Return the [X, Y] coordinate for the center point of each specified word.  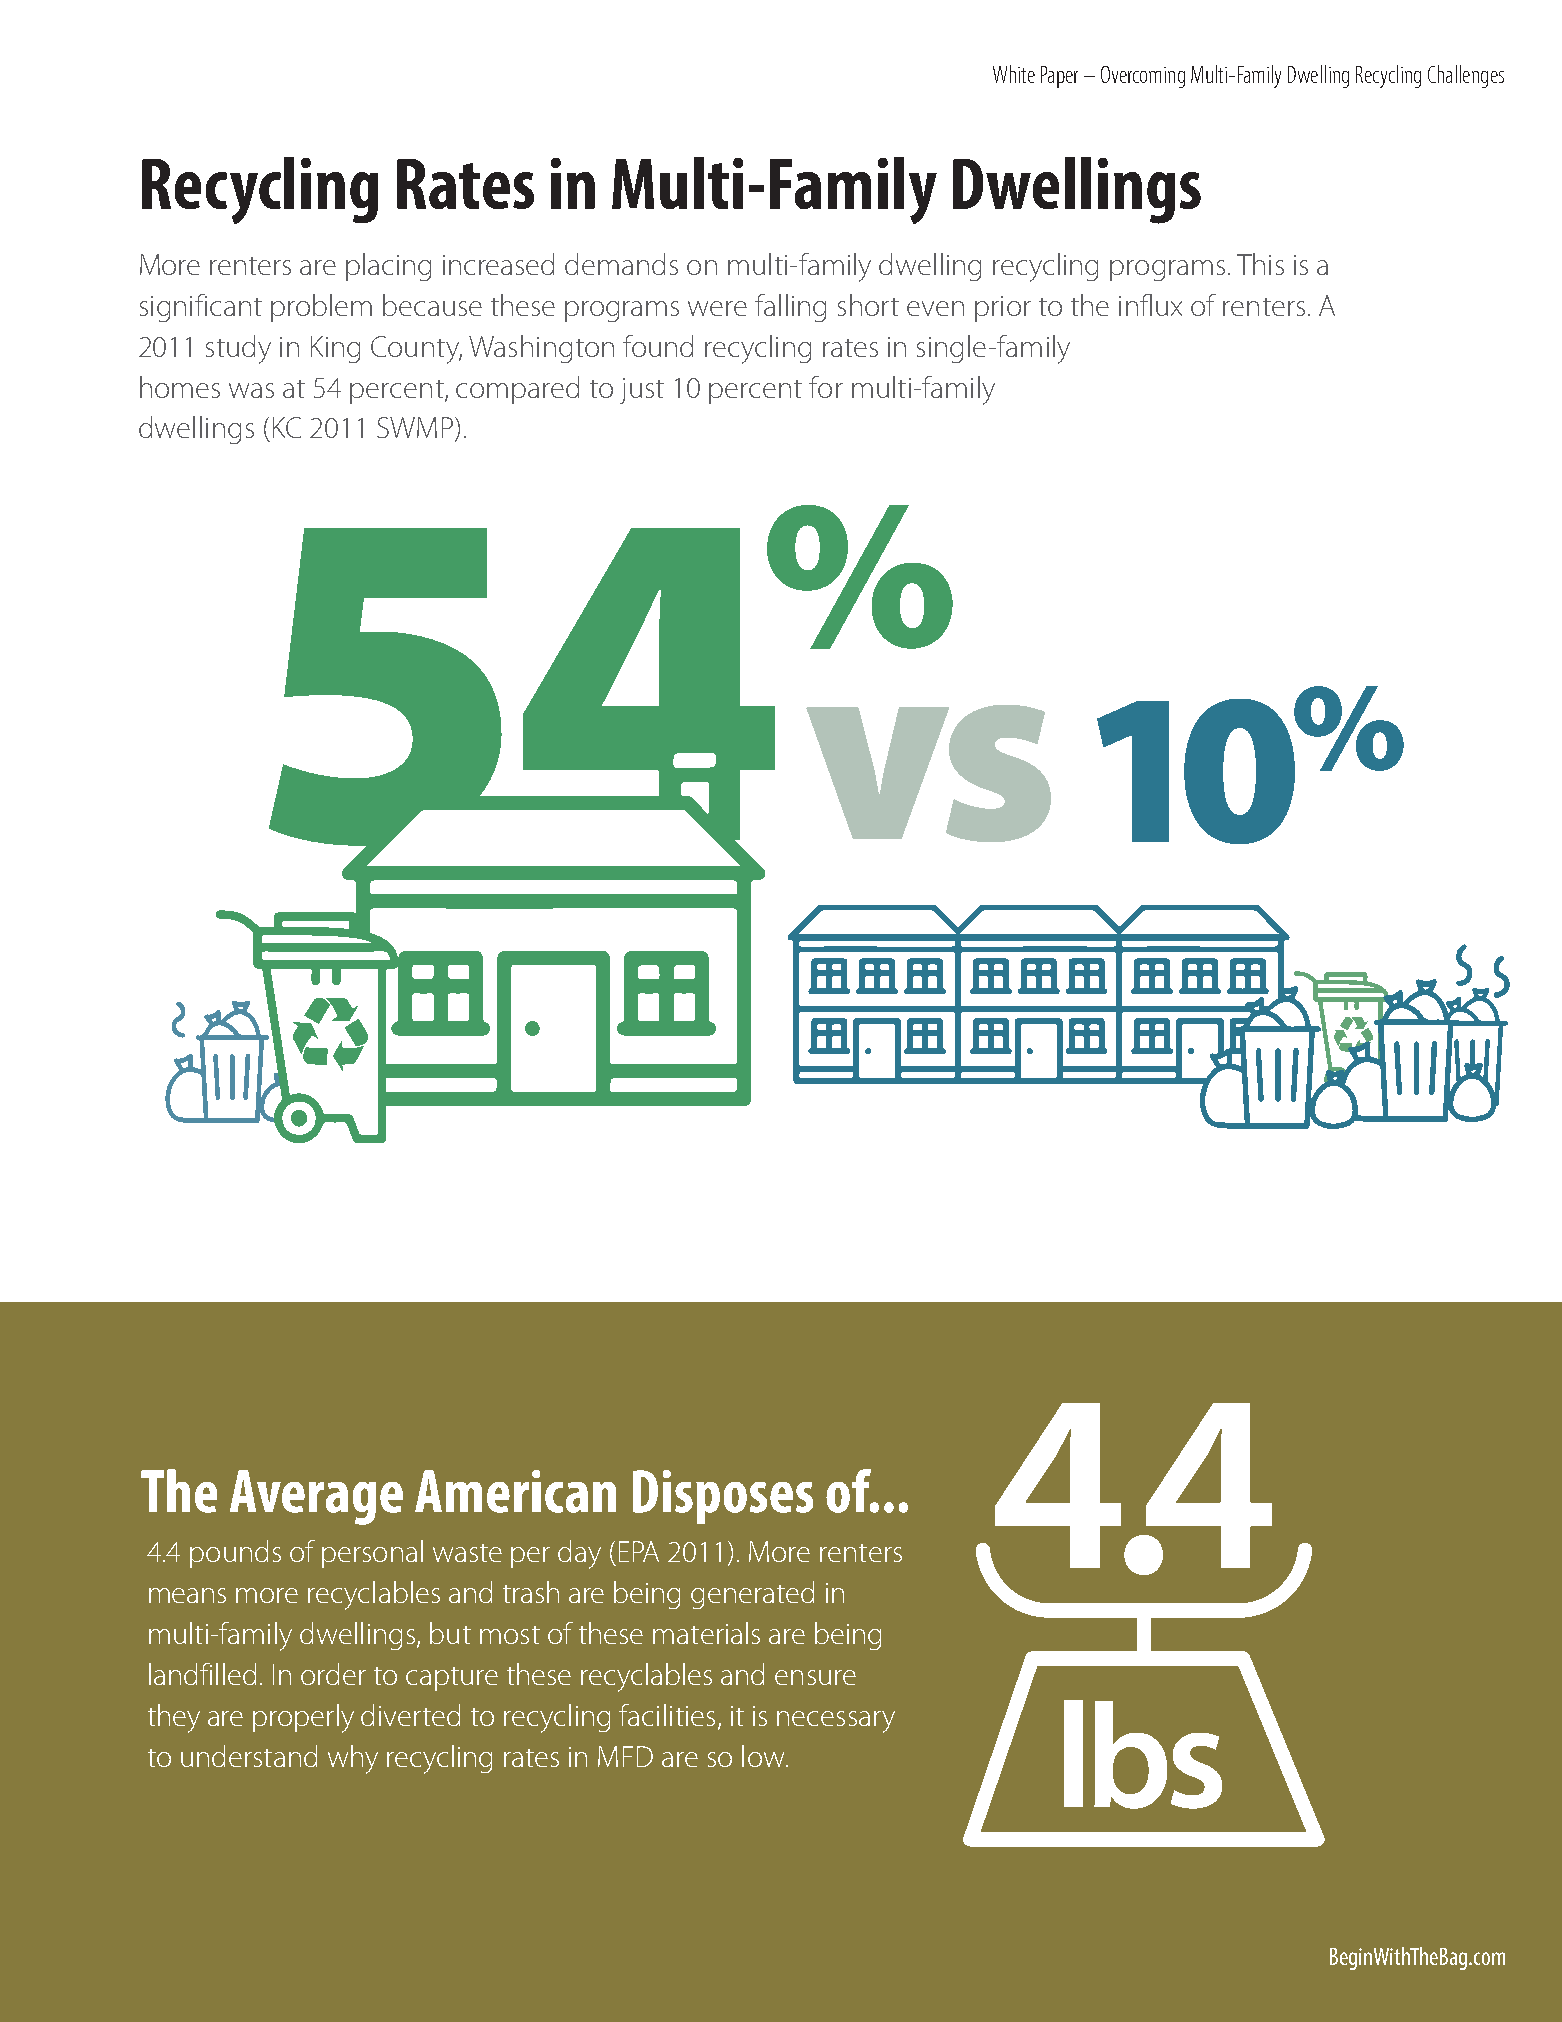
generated [752, 1595]
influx [1150, 305]
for [826, 387]
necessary [836, 1722]
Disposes [723, 1497]
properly [303, 1718]
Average [316, 1497]
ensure [815, 1677]
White [1014, 74]
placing [388, 267]
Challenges [1466, 76]
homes [180, 387]
